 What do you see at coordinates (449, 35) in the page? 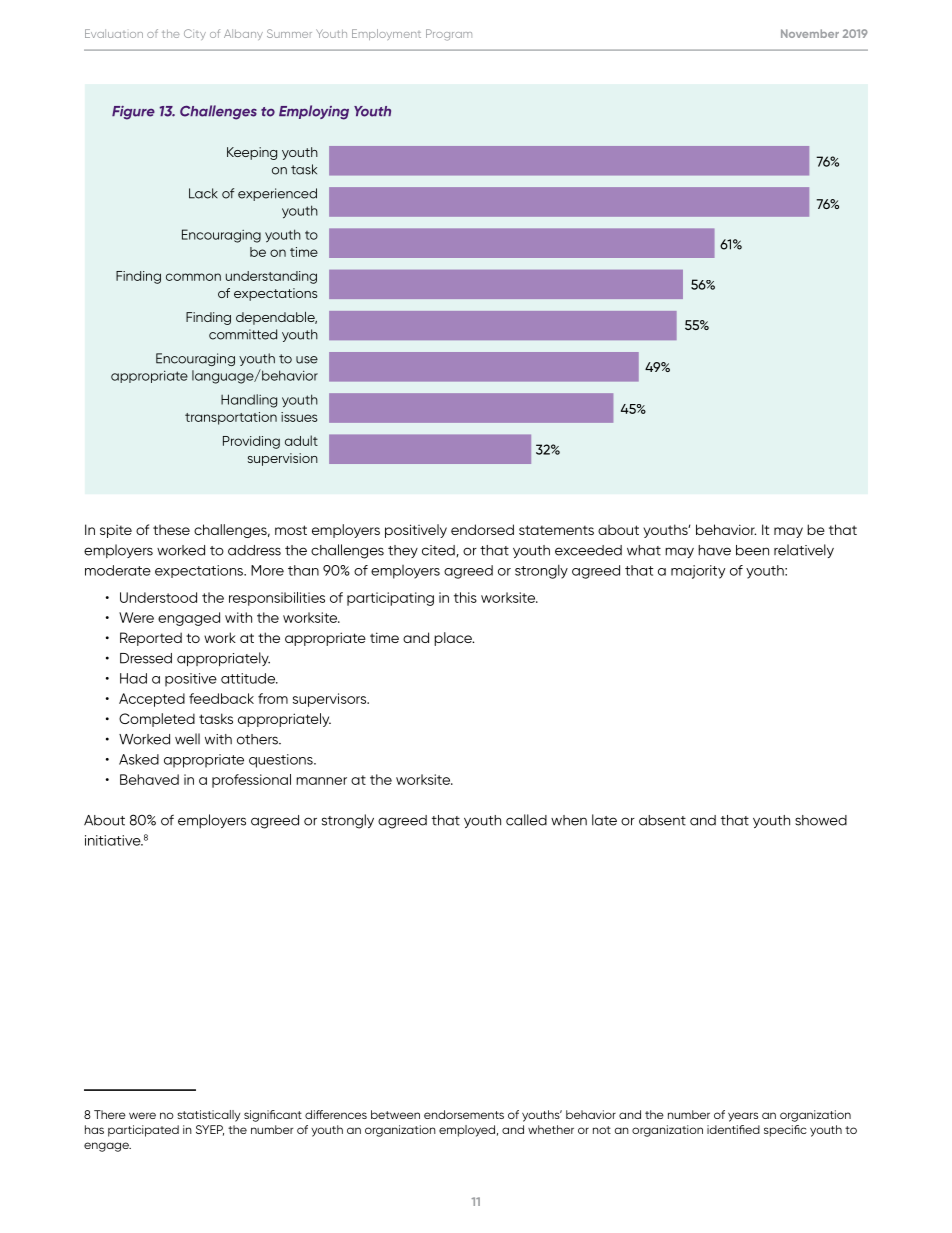
I see `Program` at bounding box center [449, 35].
